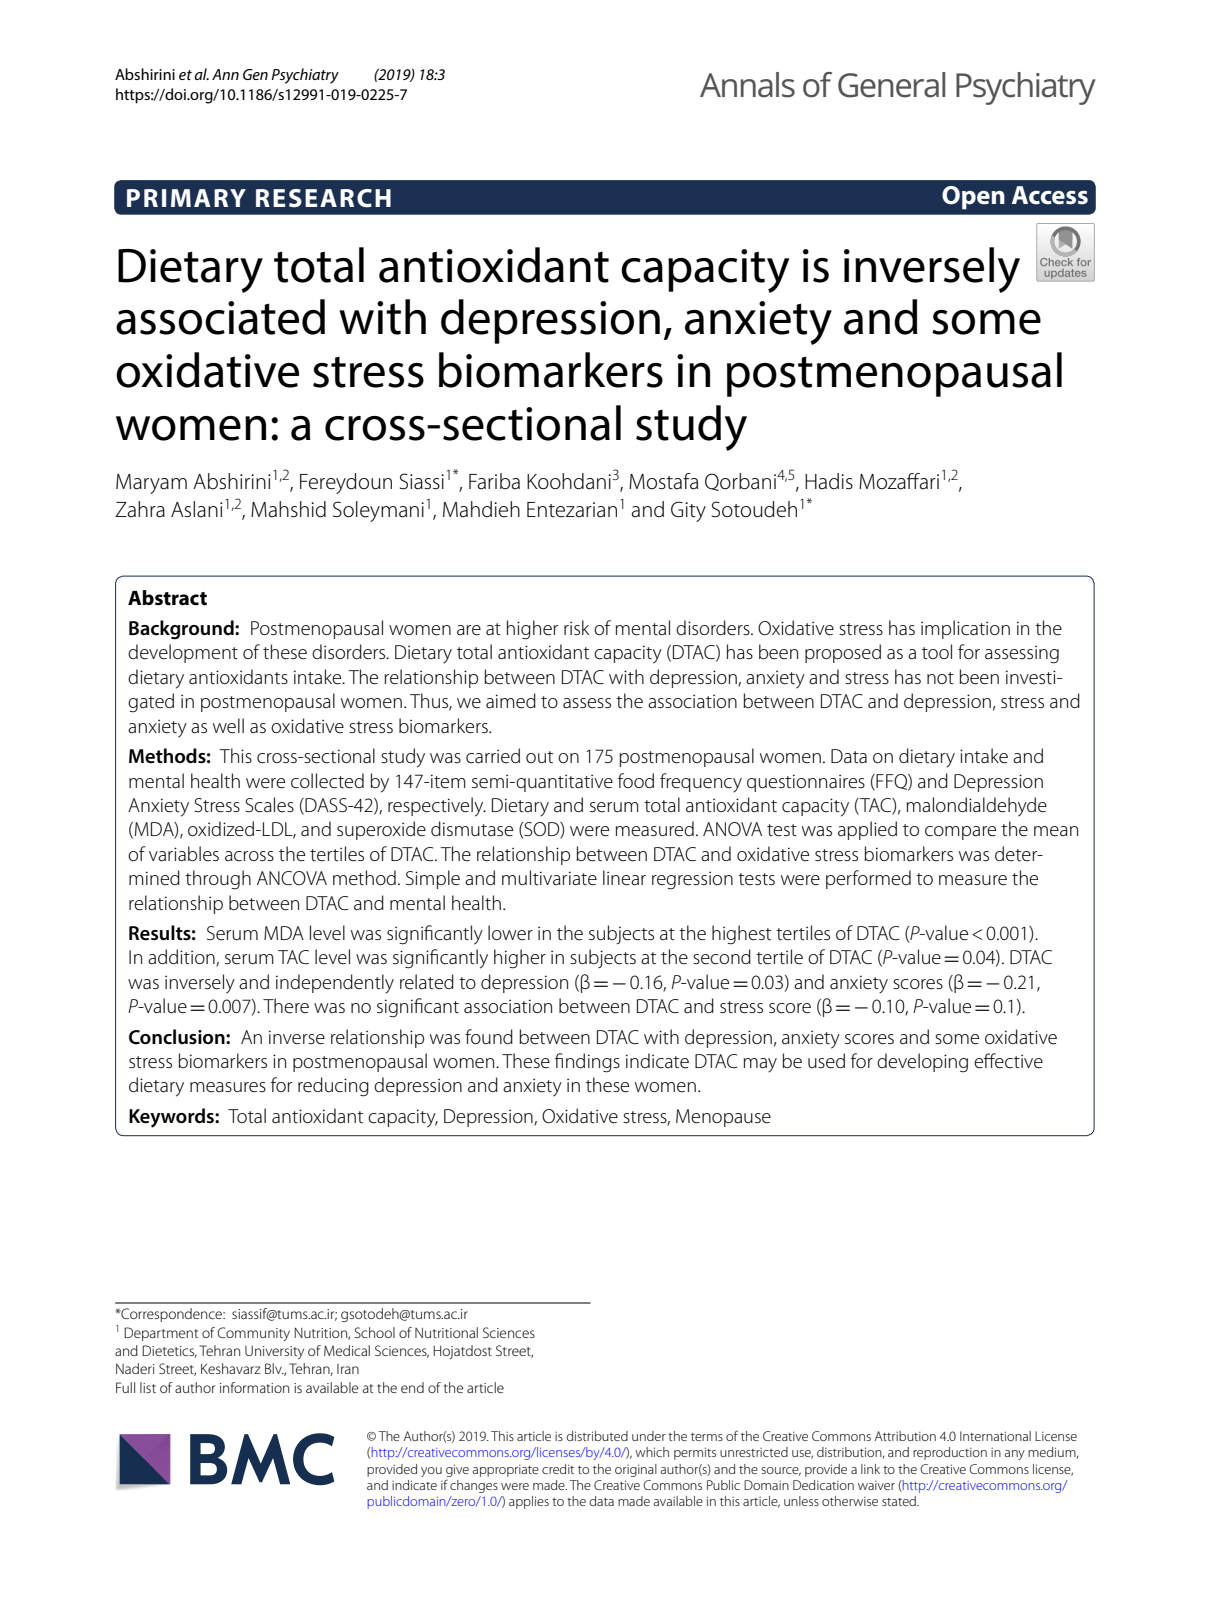 The width and height of the screenshot is (1210, 1608). What do you see at coordinates (747, 85) in the screenshot?
I see `Annals` at bounding box center [747, 85].
